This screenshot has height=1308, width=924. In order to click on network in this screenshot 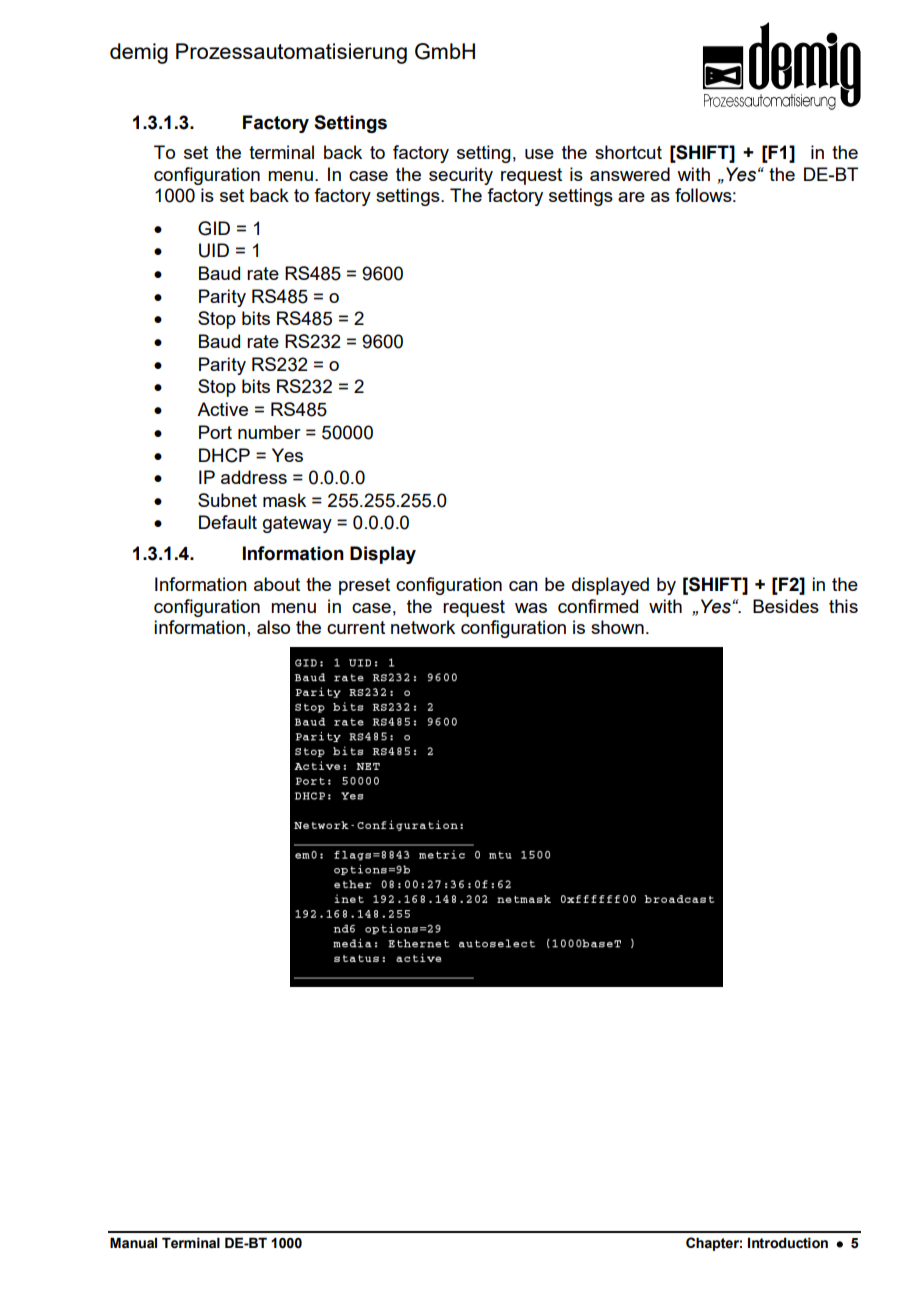, I will do `click(423, 627)`.
